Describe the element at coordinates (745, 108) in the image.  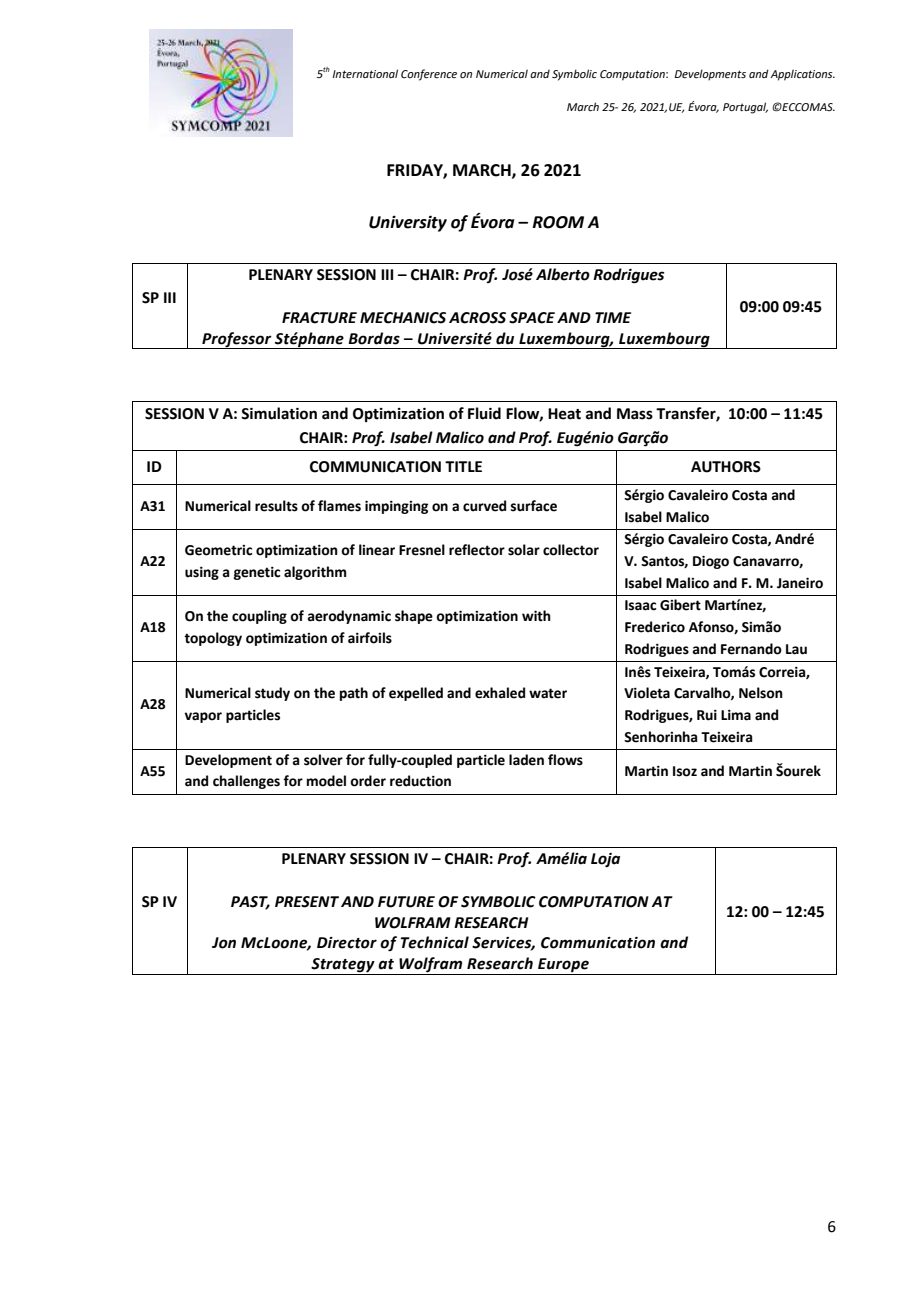
I see `Portugal` at that location.
